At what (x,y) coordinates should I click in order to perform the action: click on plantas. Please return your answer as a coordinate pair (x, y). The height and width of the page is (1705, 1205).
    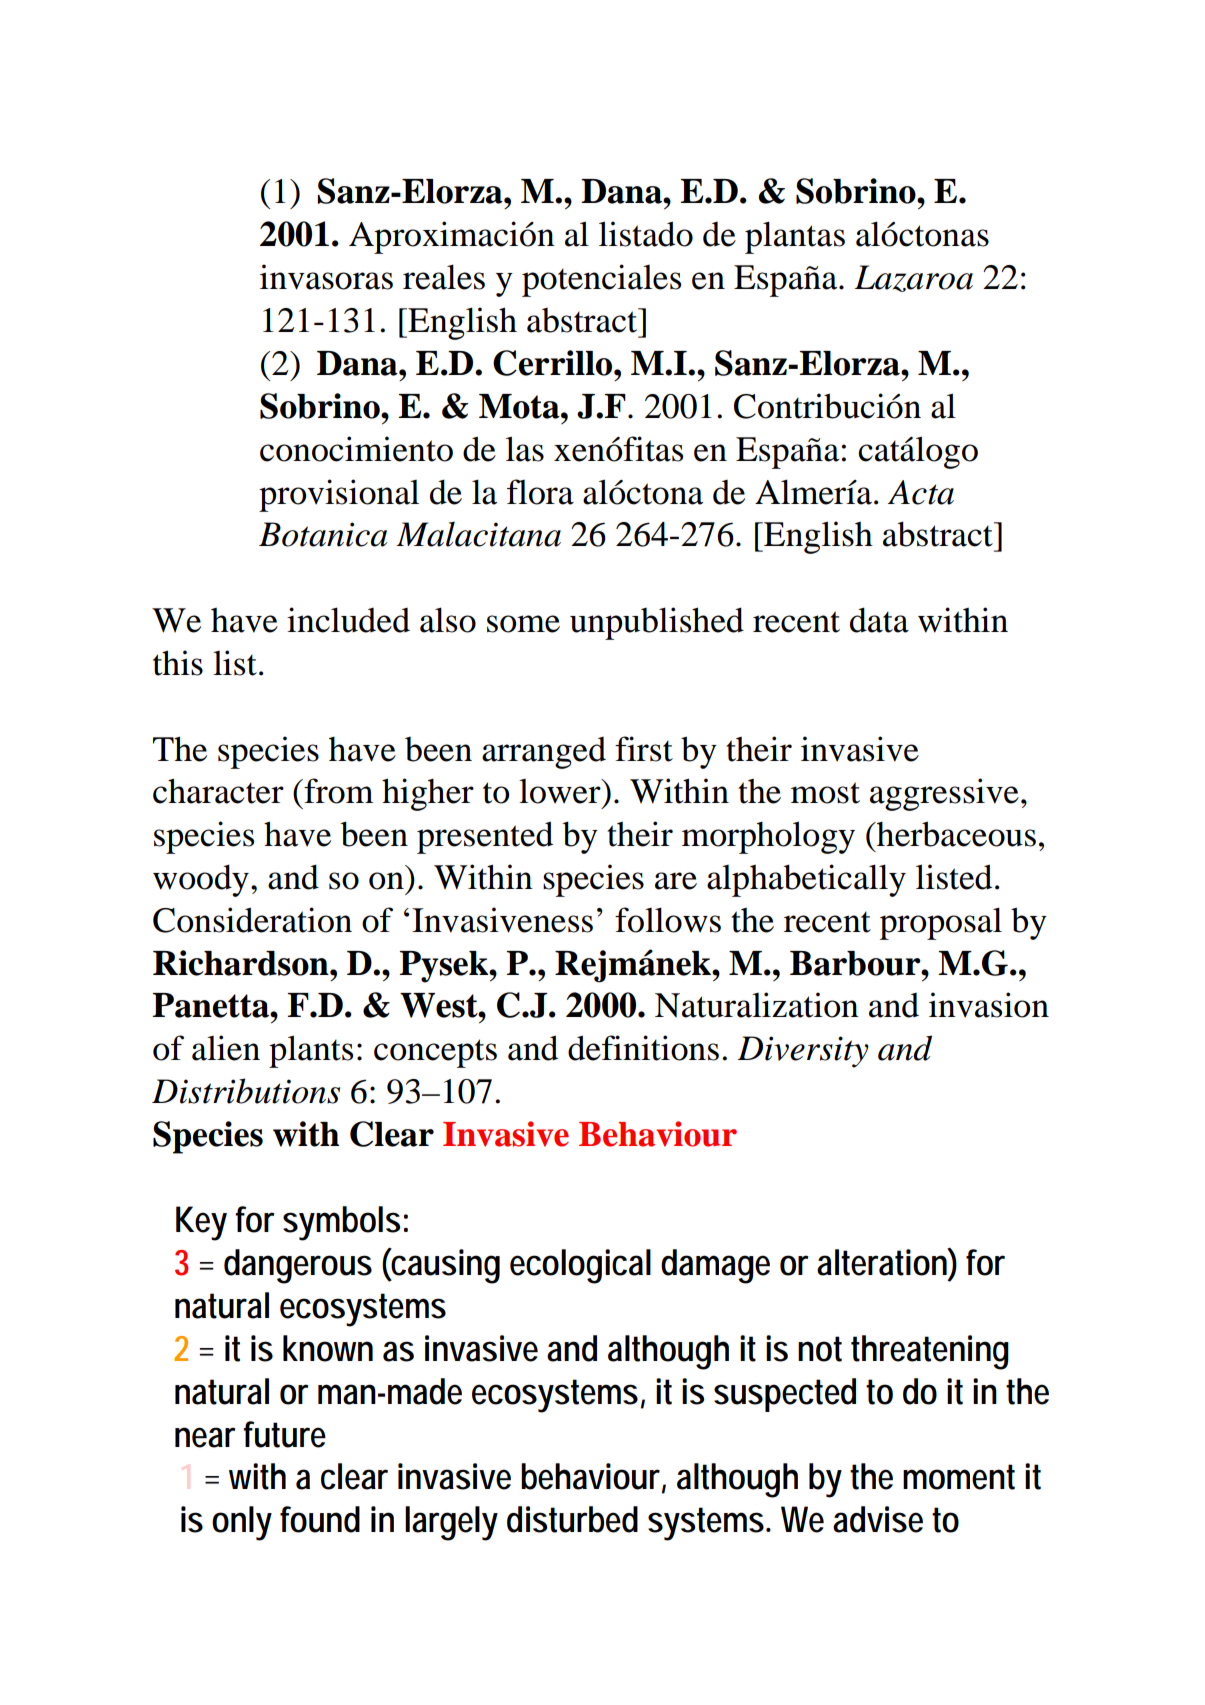
    Looking at the image, I should click on (795, 237).
